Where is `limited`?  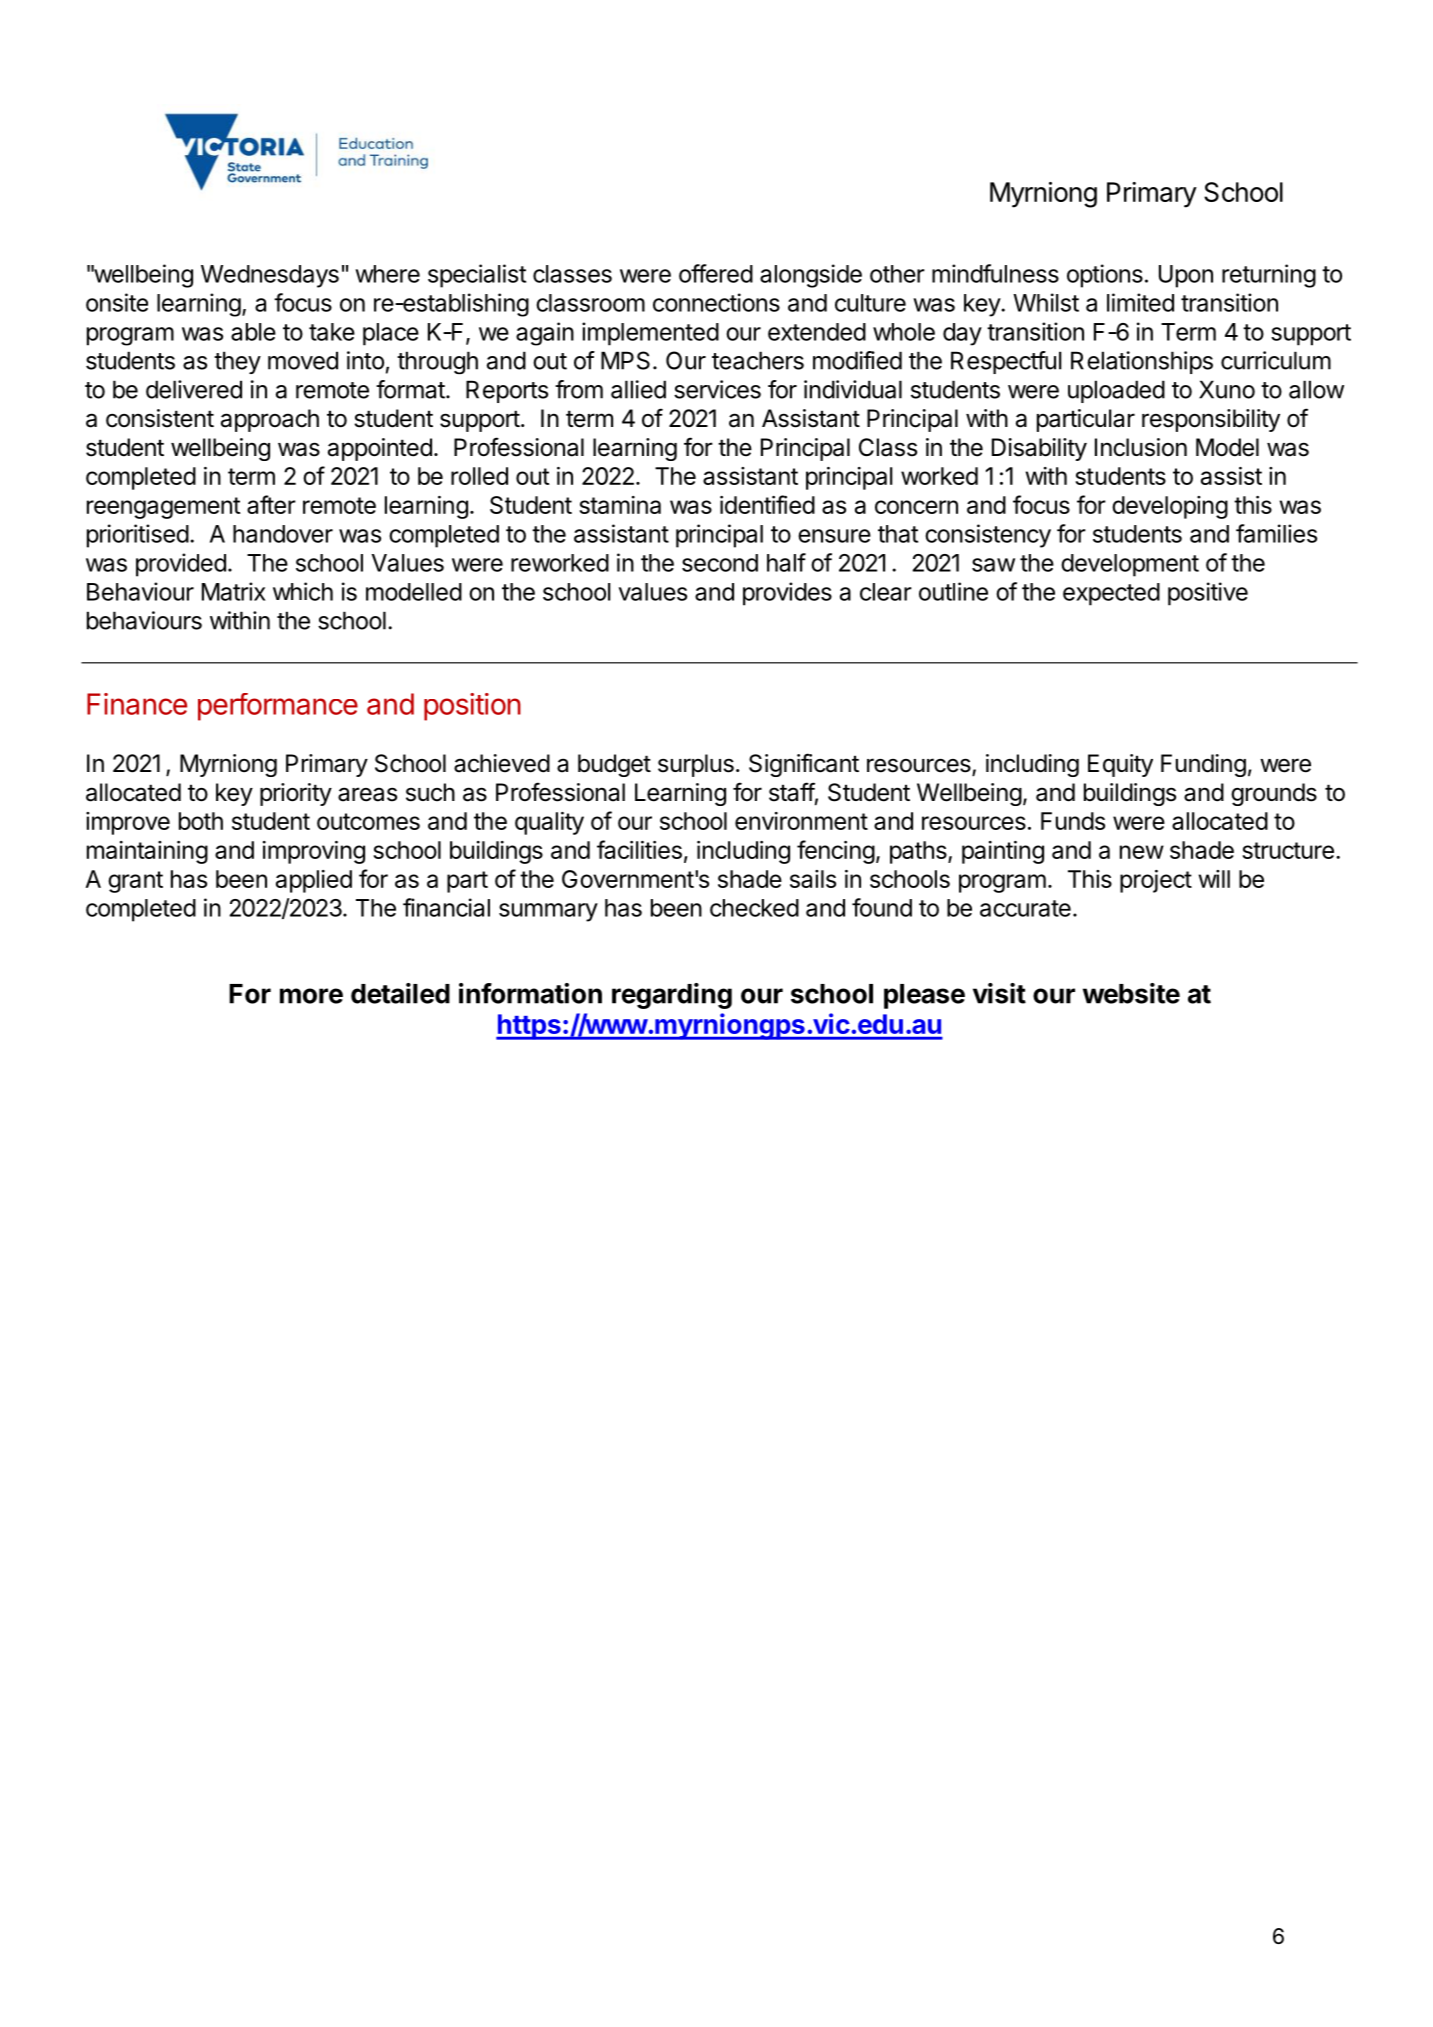 limited is located at coordinates (1140, 302).
